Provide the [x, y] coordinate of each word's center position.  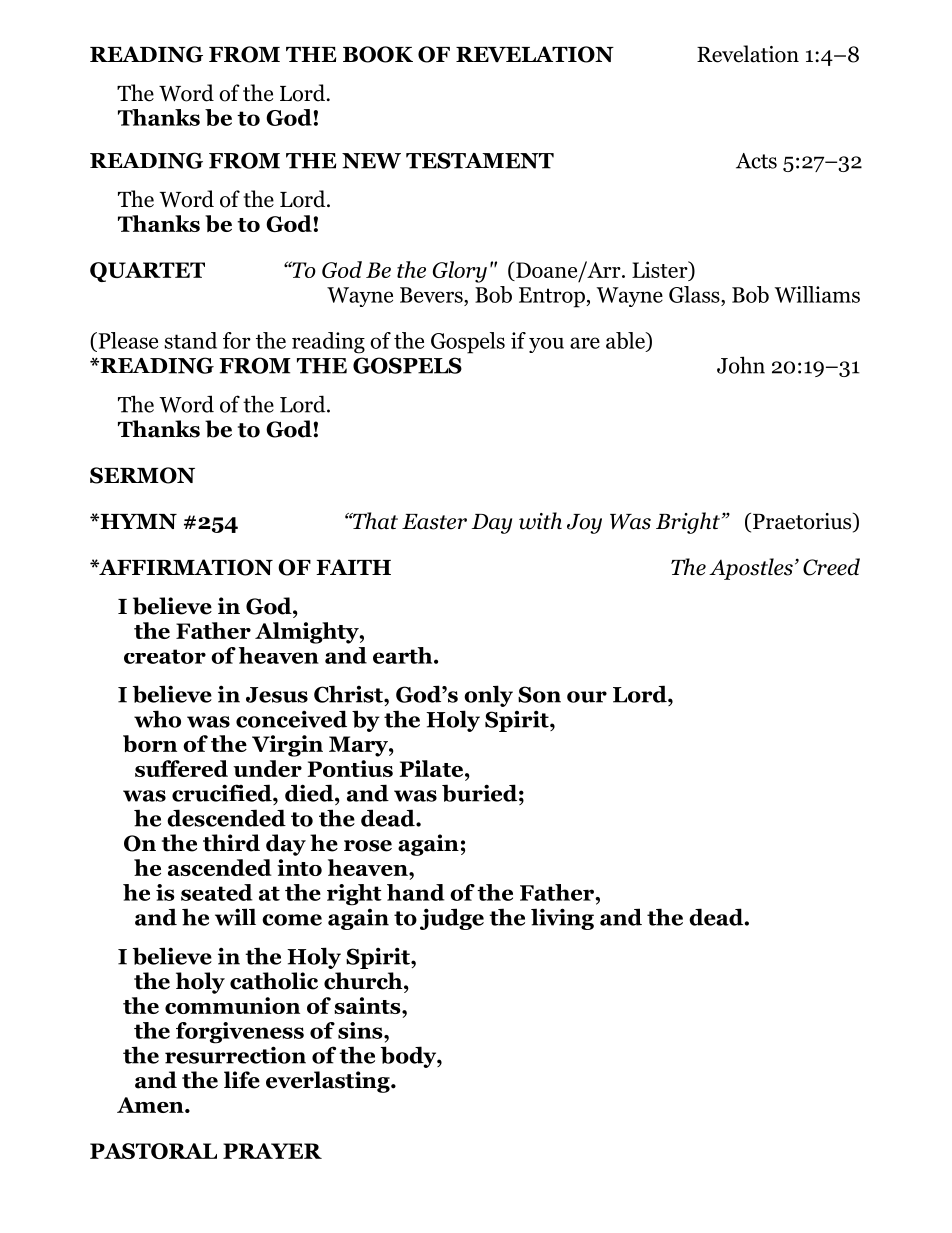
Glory [460, 272]
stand [190, 340]
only [488, 696]
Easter [434, 522]
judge [452, 919]
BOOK [378, 54]
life [242, 1080]
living [562, 919]
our [587, 697]
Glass [695, 294]
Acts [756, 161]
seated [217, 892]
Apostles [751, 569]
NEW [371, 161]
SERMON [142, 475]
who [157, 719]
